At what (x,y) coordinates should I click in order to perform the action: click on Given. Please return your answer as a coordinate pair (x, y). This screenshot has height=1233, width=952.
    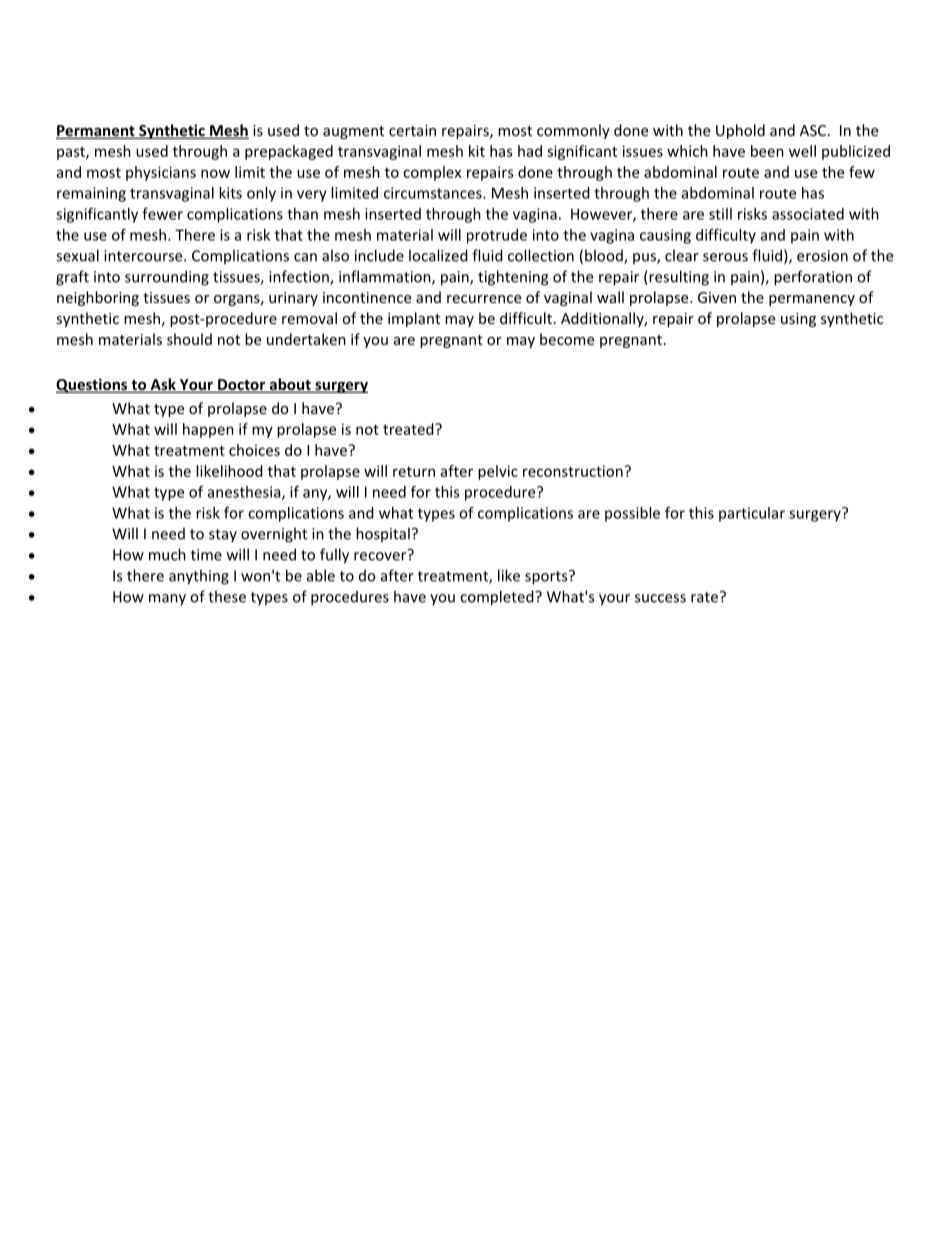
    Looking at the image, I should click on (717, 297).
